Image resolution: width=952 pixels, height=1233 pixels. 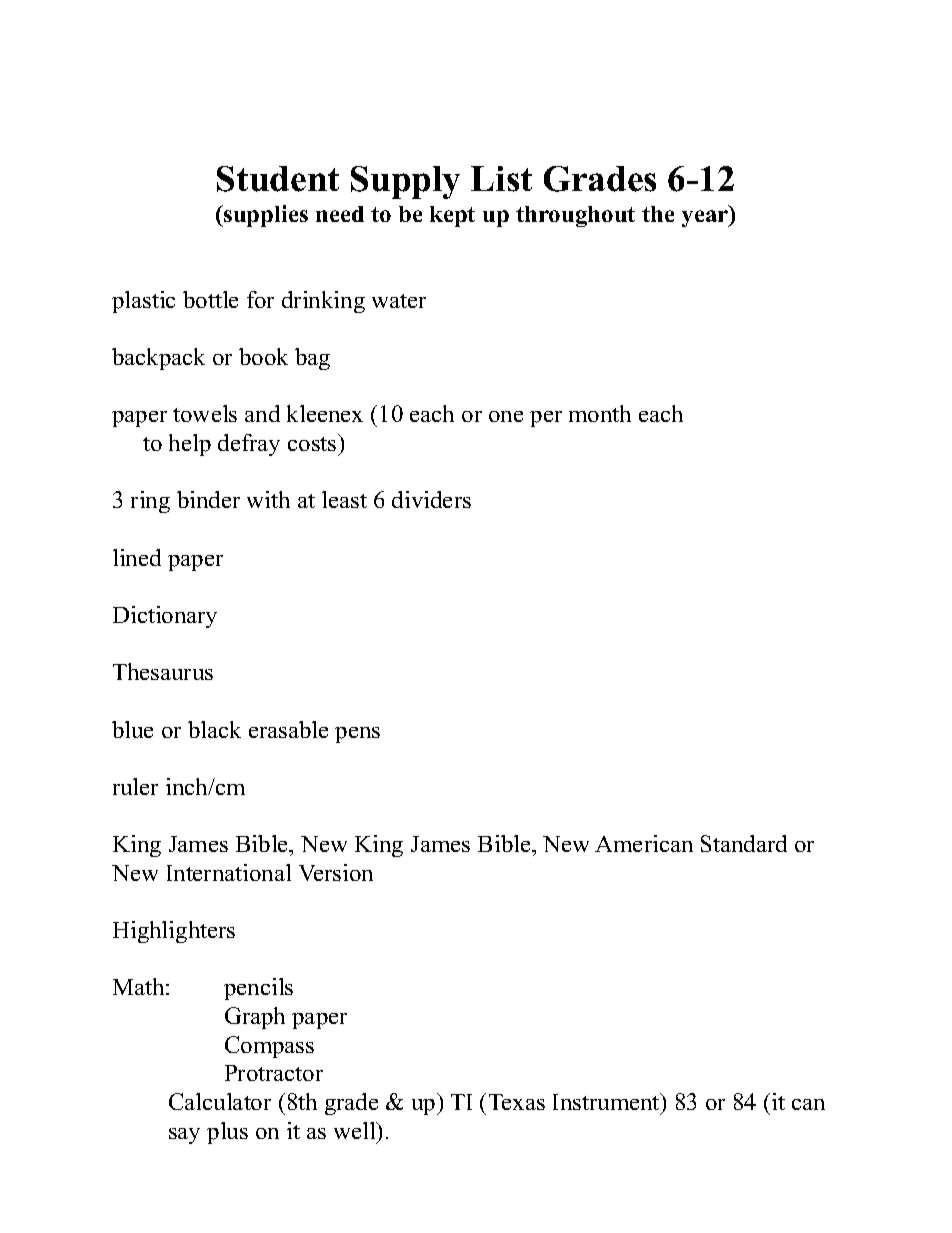 What do you see at coordinates (163, 671) in the screenshot?
I see `Thesaurus` at bounding box center [163, 671].
